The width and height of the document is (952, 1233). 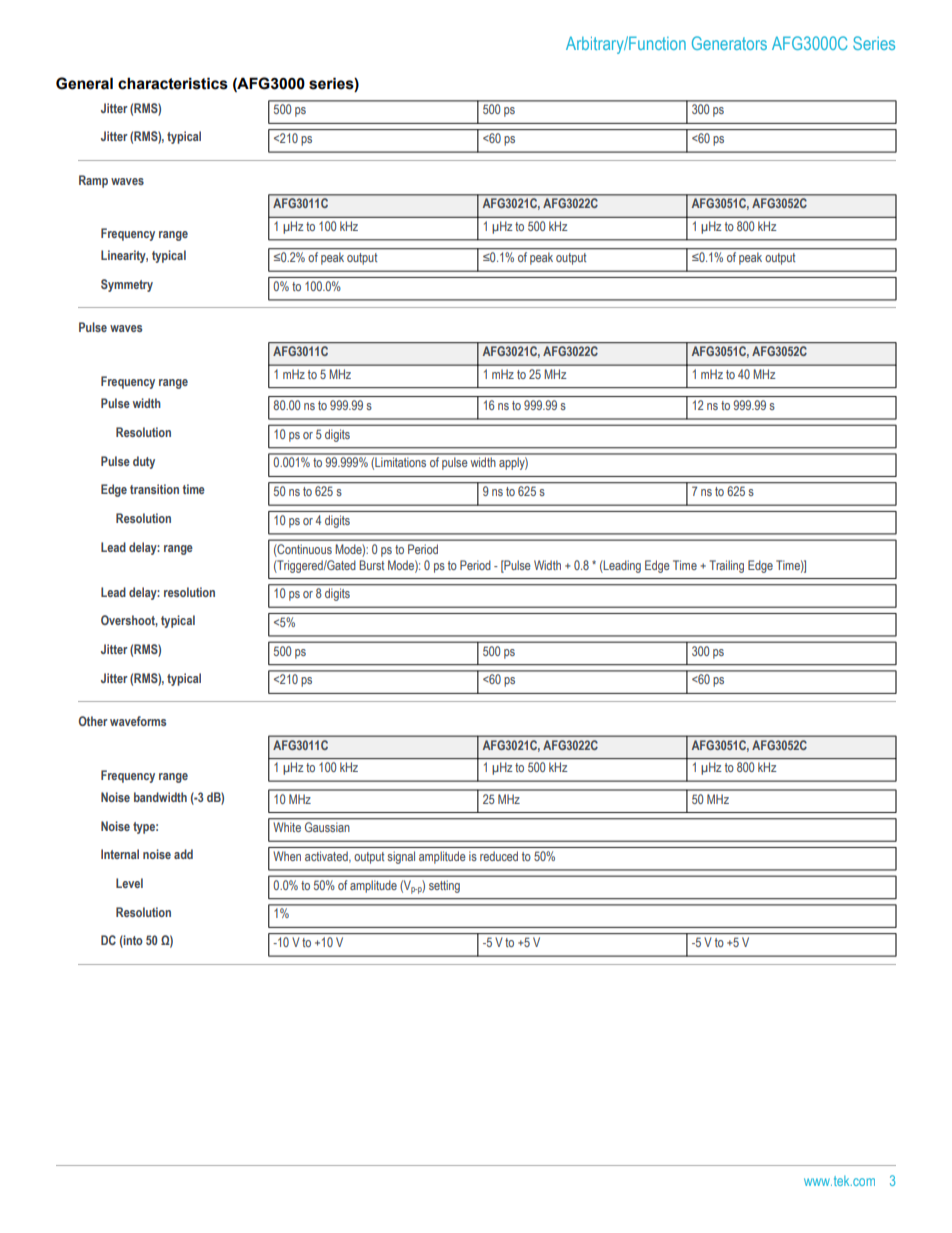 What do you see at coordinates (727, 566) in the document?
I see `Trailing` at bounding box center [727, 566].
